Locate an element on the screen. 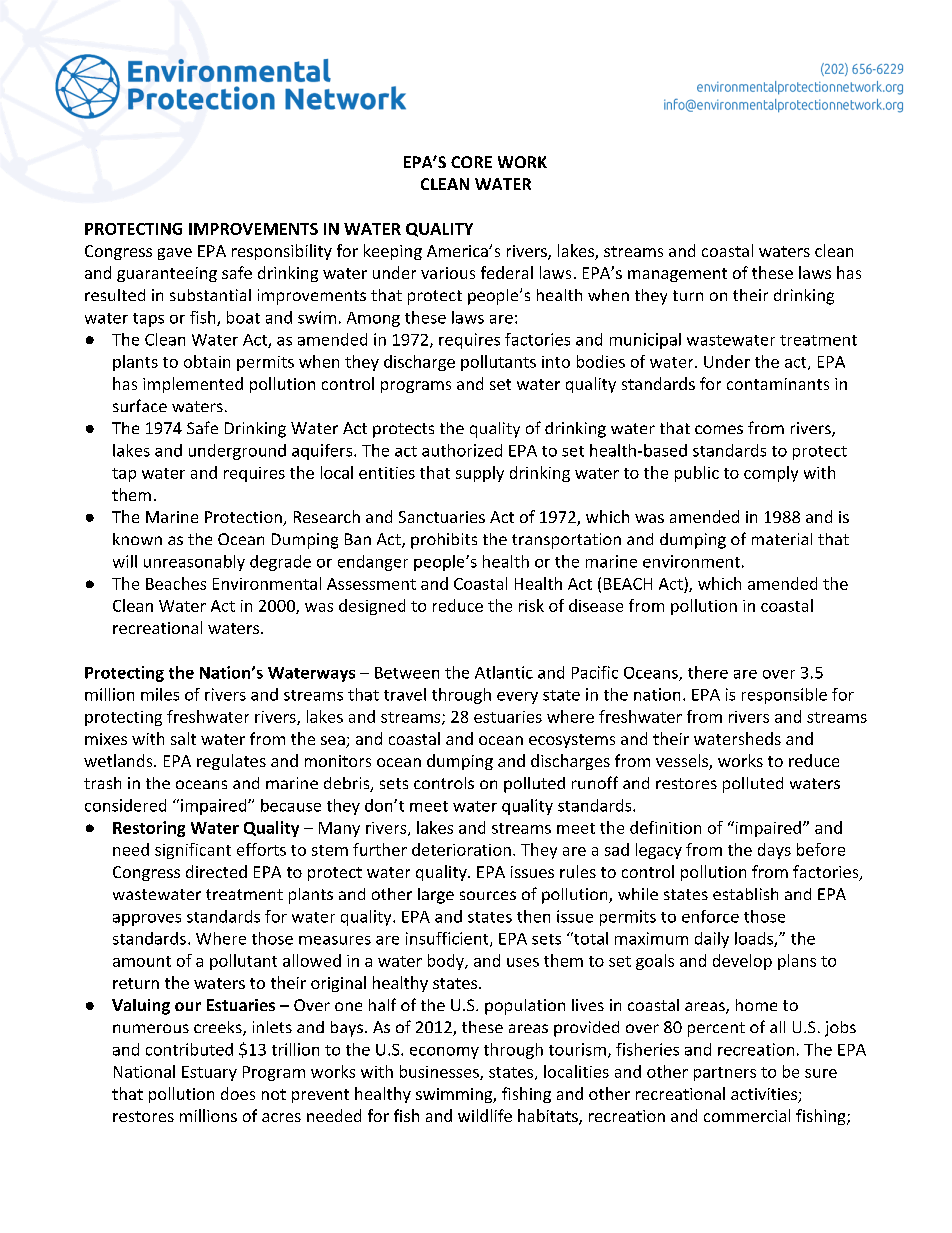 This screenshot has width=952, height=1233. contaminants is located at coordinates (778, 384).
